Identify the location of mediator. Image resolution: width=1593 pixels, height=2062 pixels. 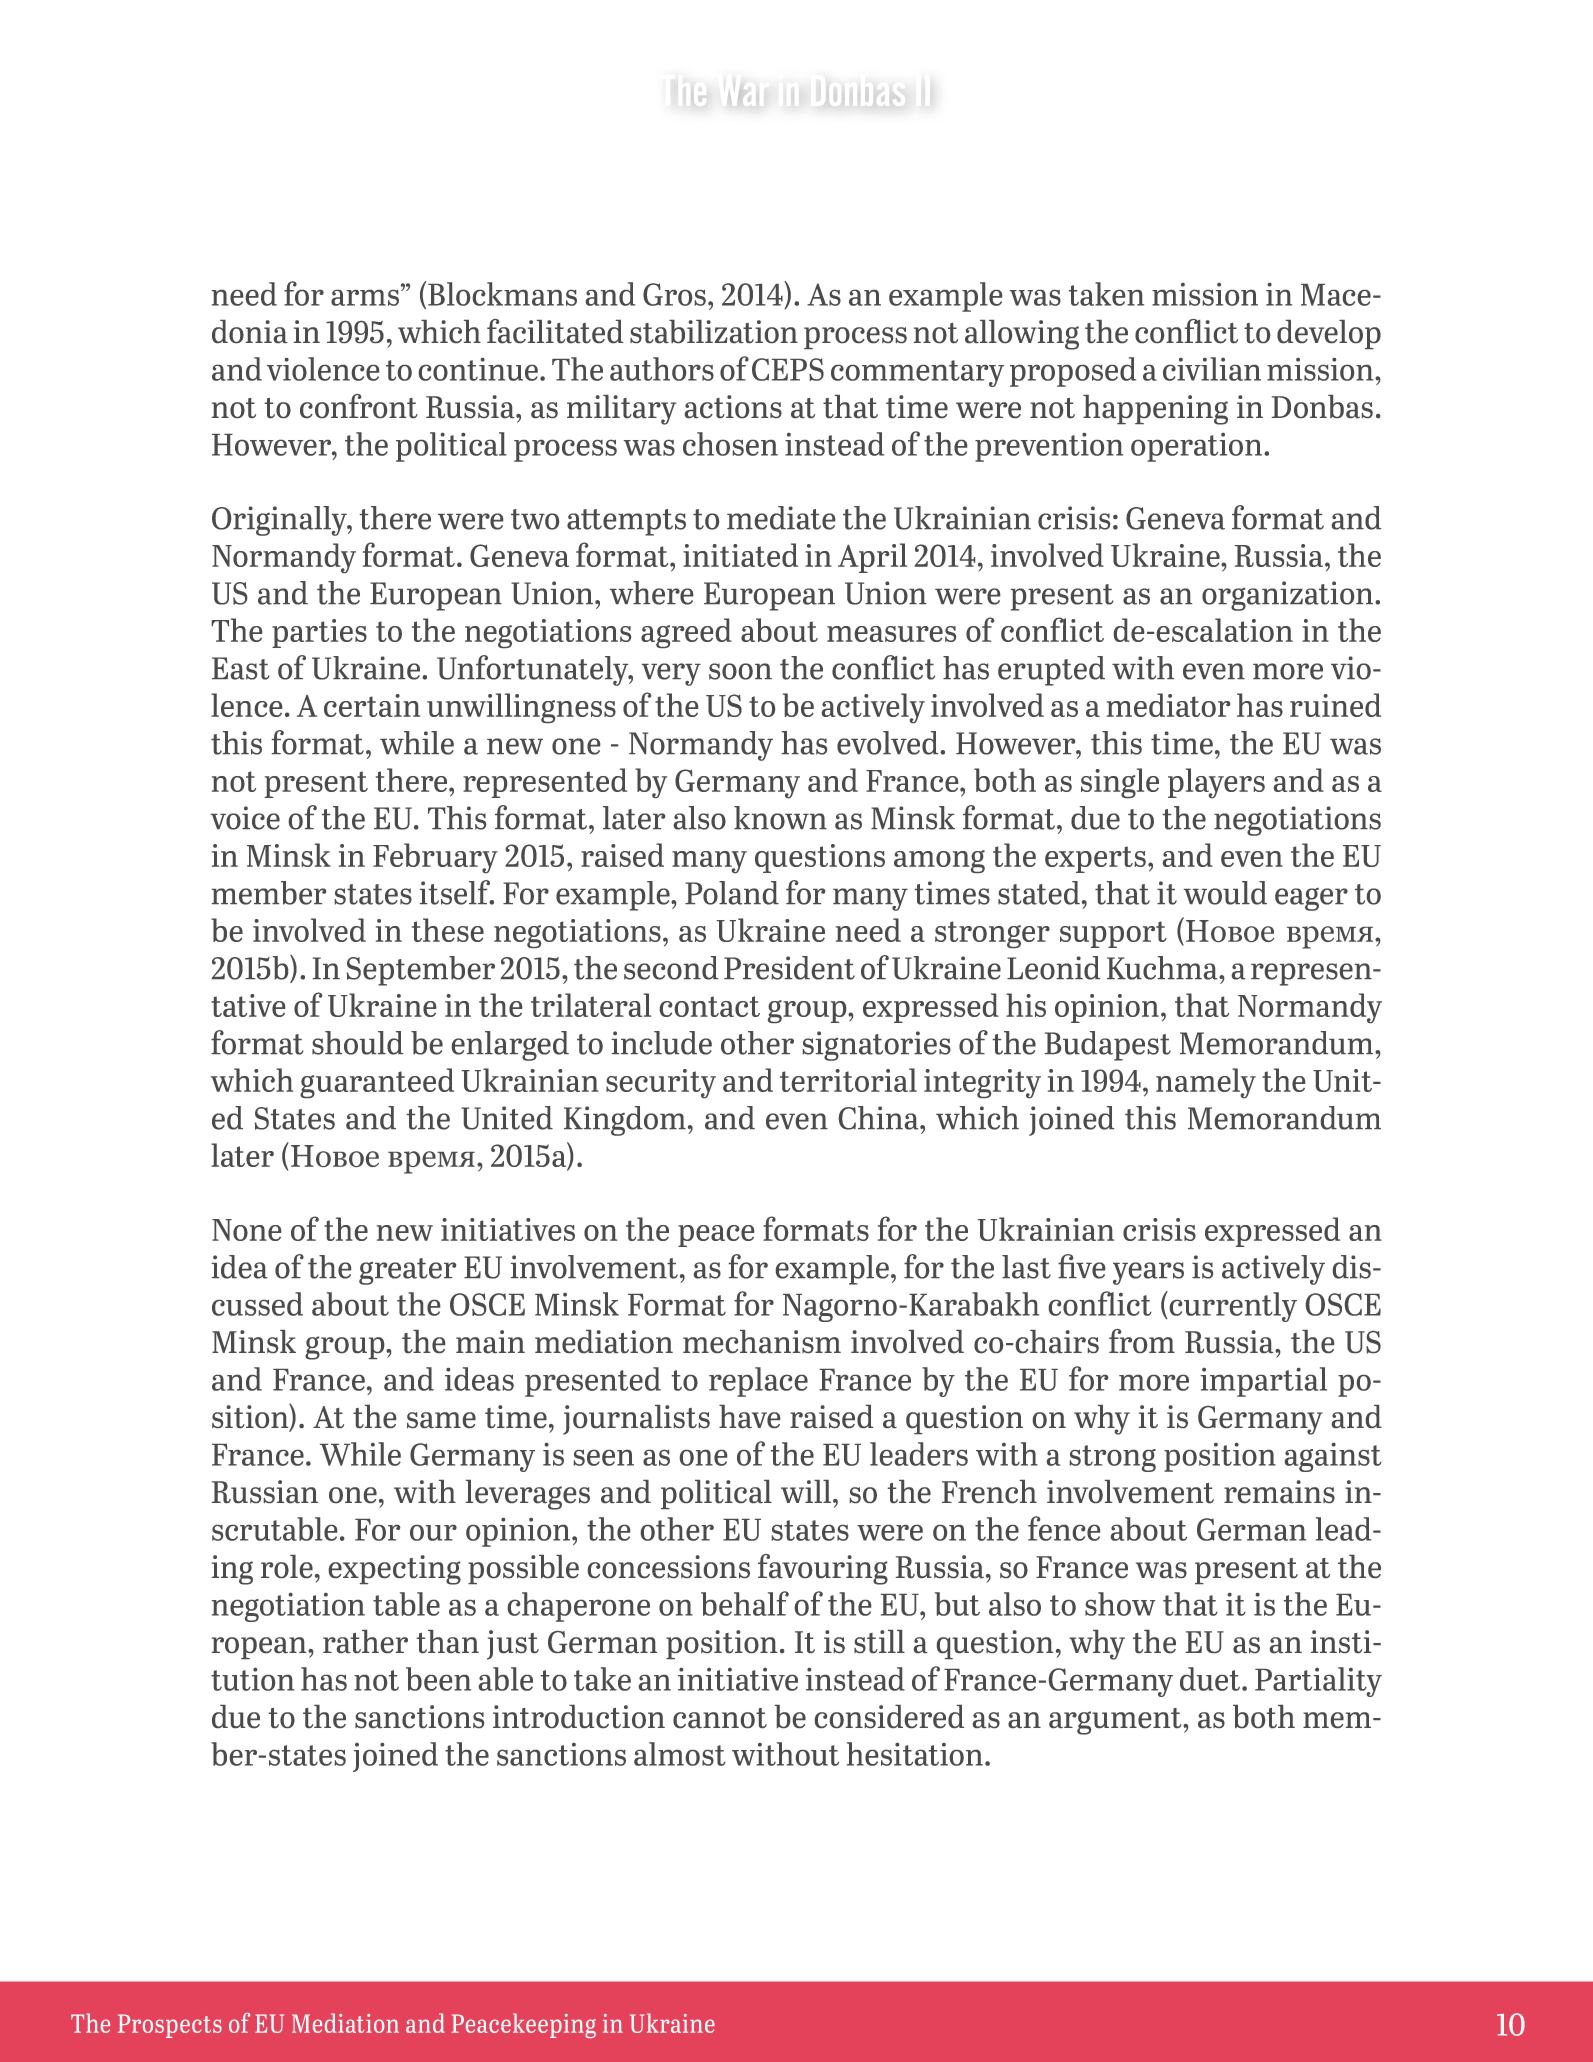
(1168, 705).
